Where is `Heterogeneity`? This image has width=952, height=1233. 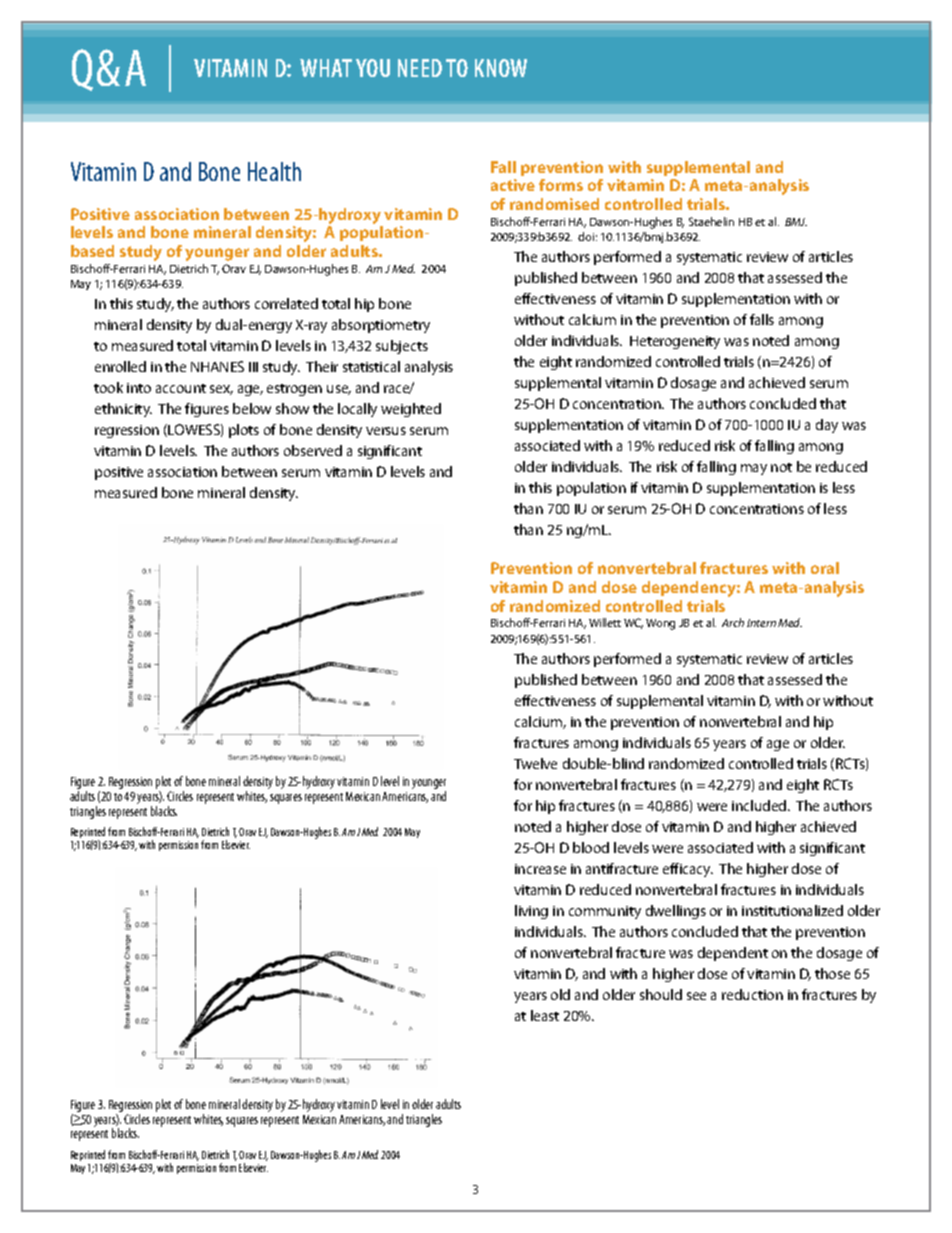 Heterogeneity is located at coordinates (675, 342).
